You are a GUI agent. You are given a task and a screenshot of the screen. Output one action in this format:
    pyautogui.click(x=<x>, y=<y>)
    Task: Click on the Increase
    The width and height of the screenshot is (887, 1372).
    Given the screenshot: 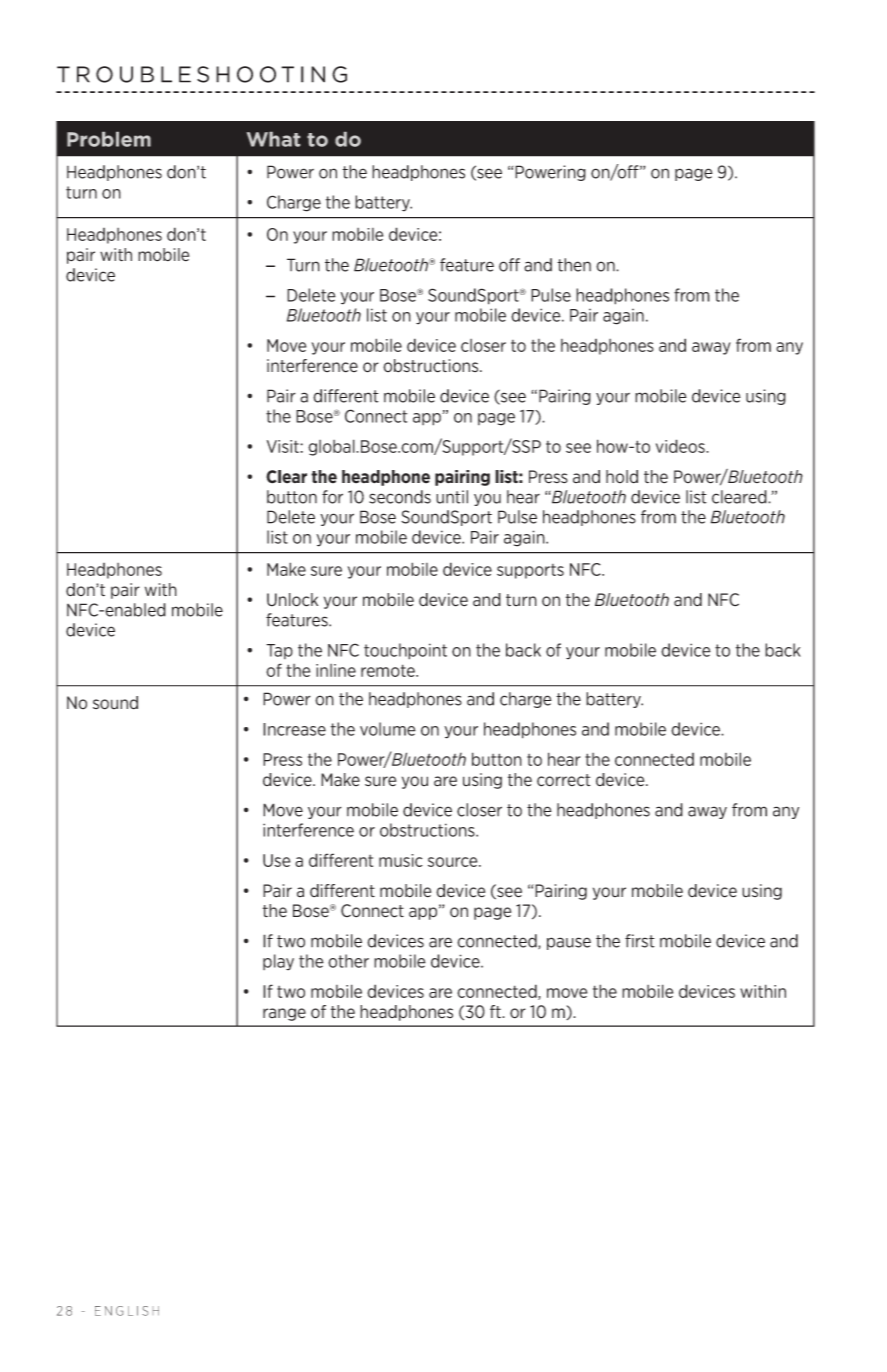 What is the action you would take?
    pyautogui.click(x=294, y=729)
